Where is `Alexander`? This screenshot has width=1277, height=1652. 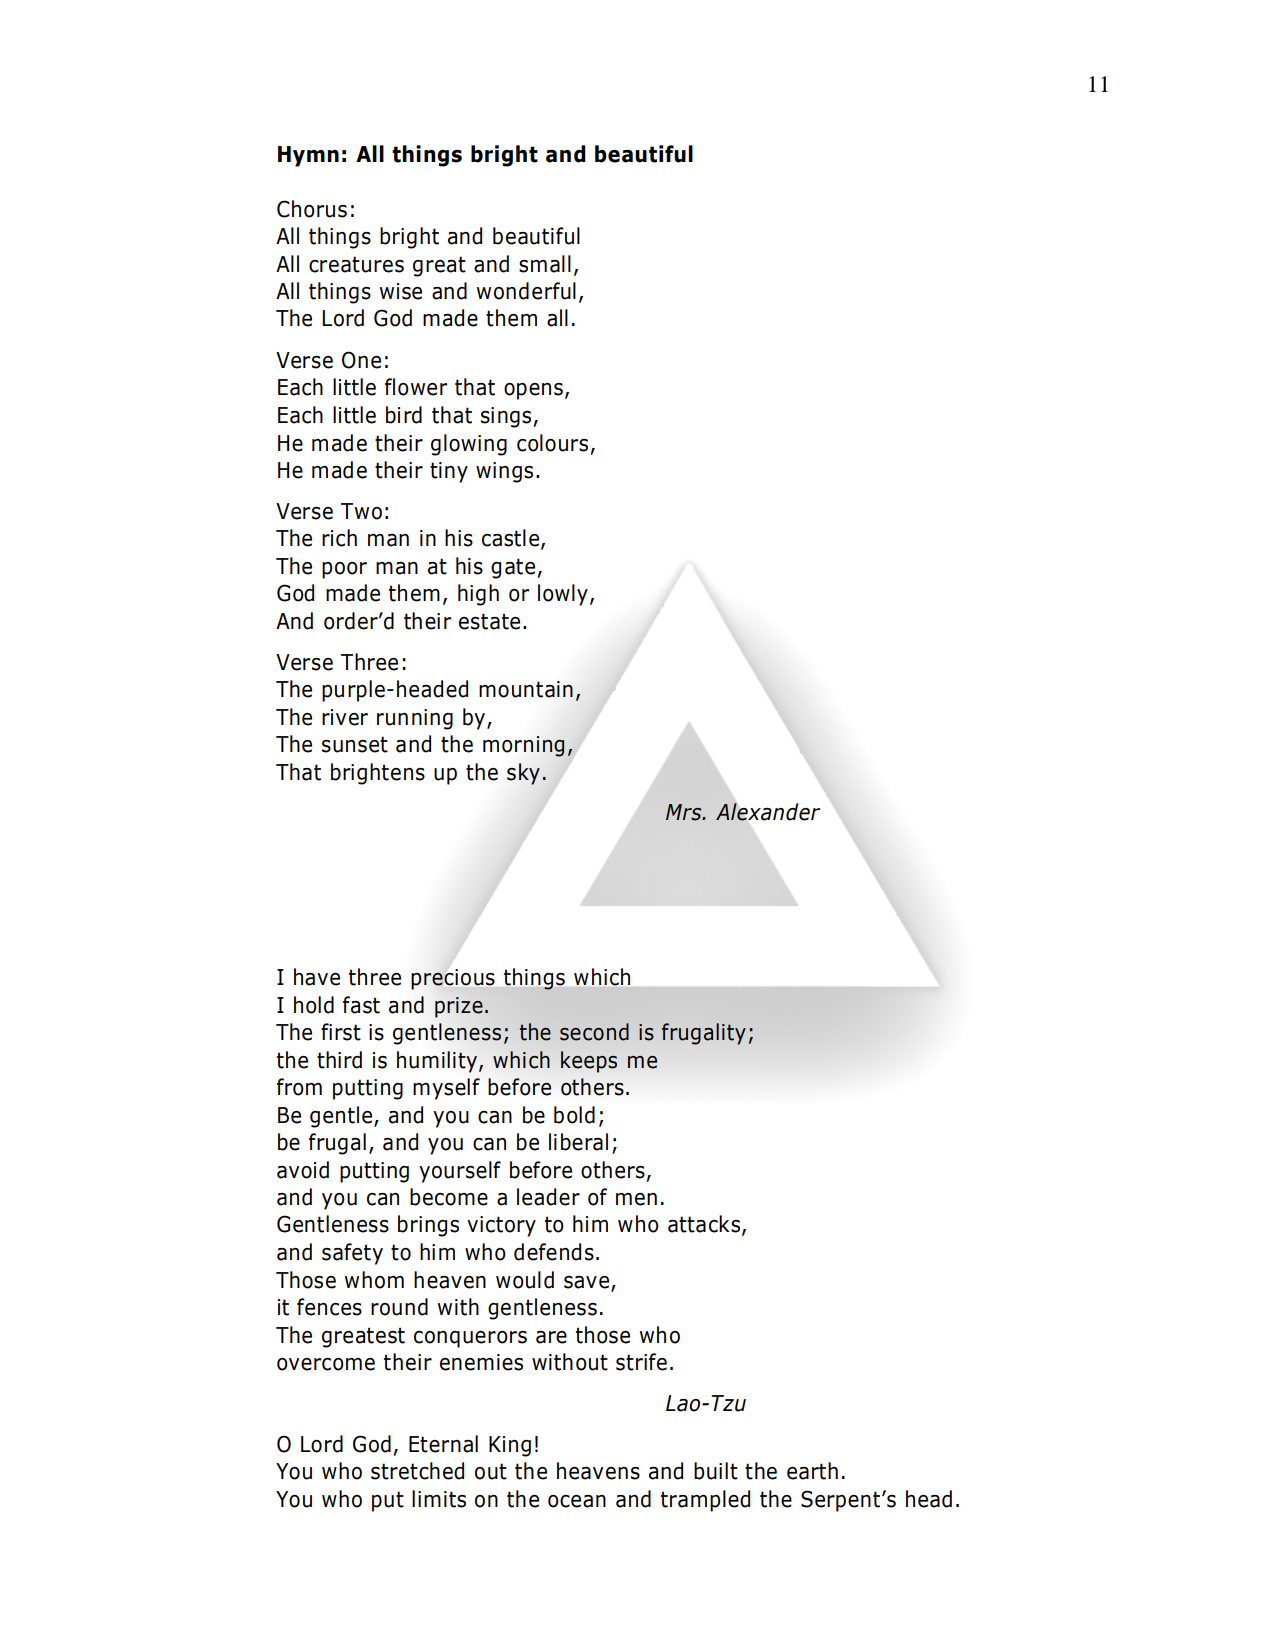
Alexander is located at coordinates (768, 812).
